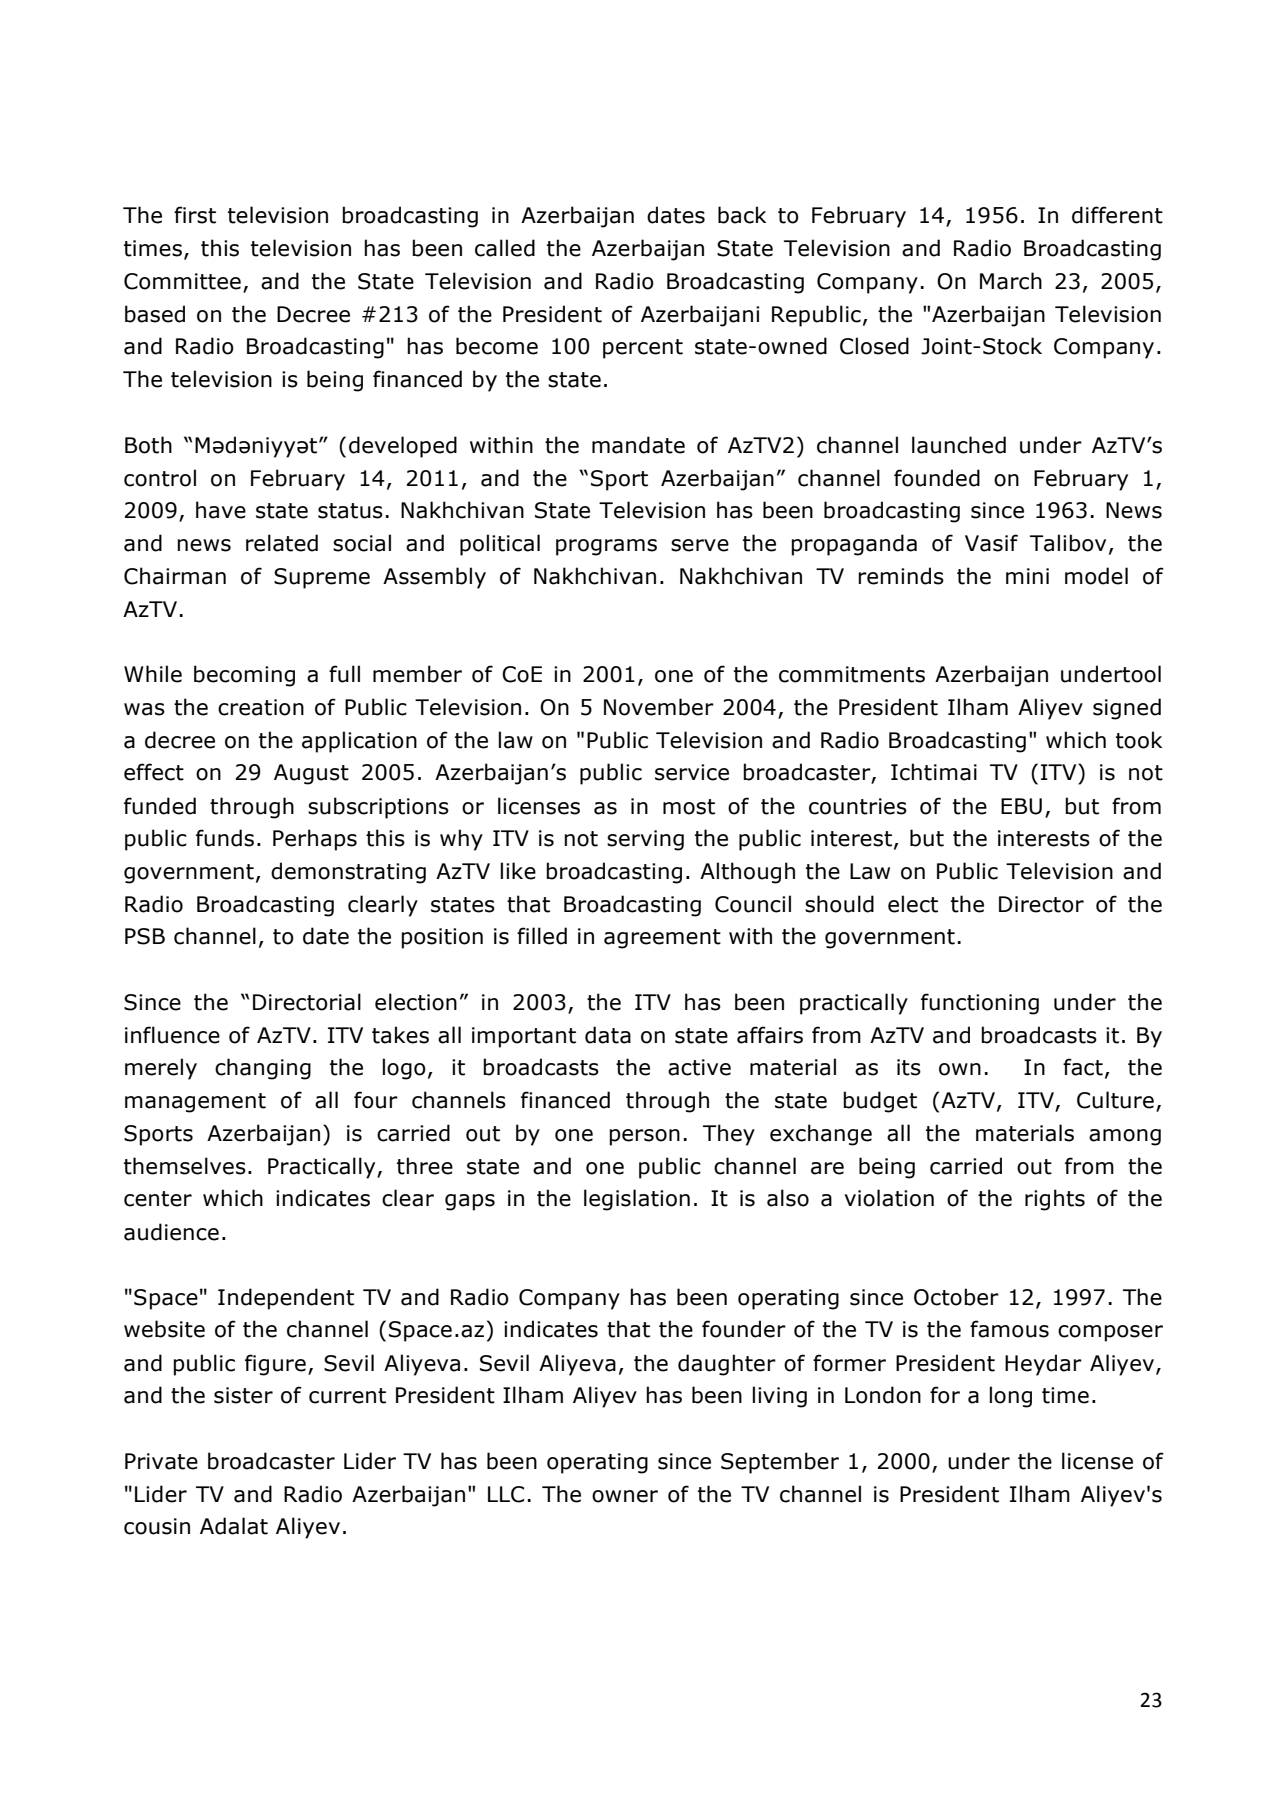  I want to click on serving, so click(645, 840).
